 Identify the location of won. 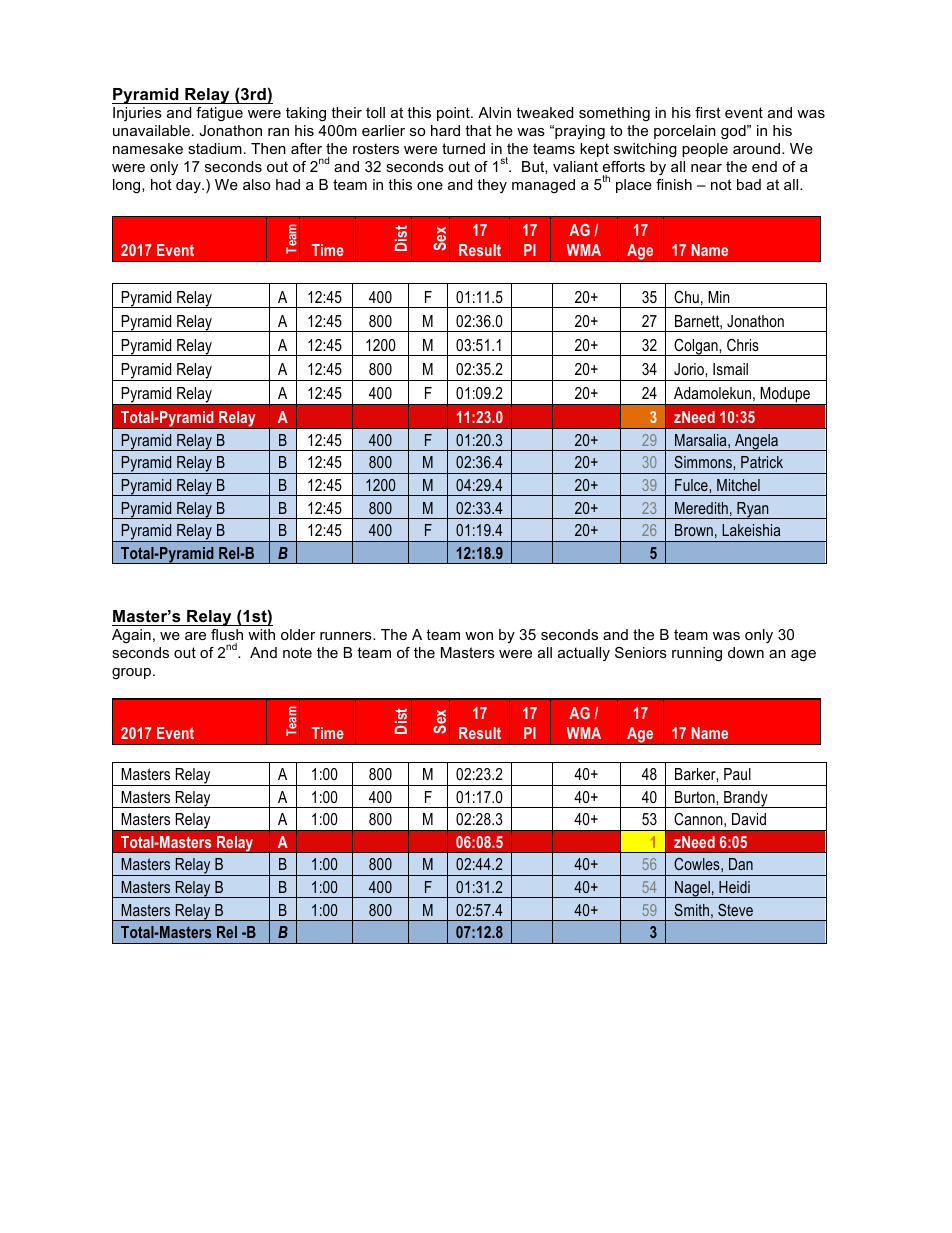
(479, 636).
